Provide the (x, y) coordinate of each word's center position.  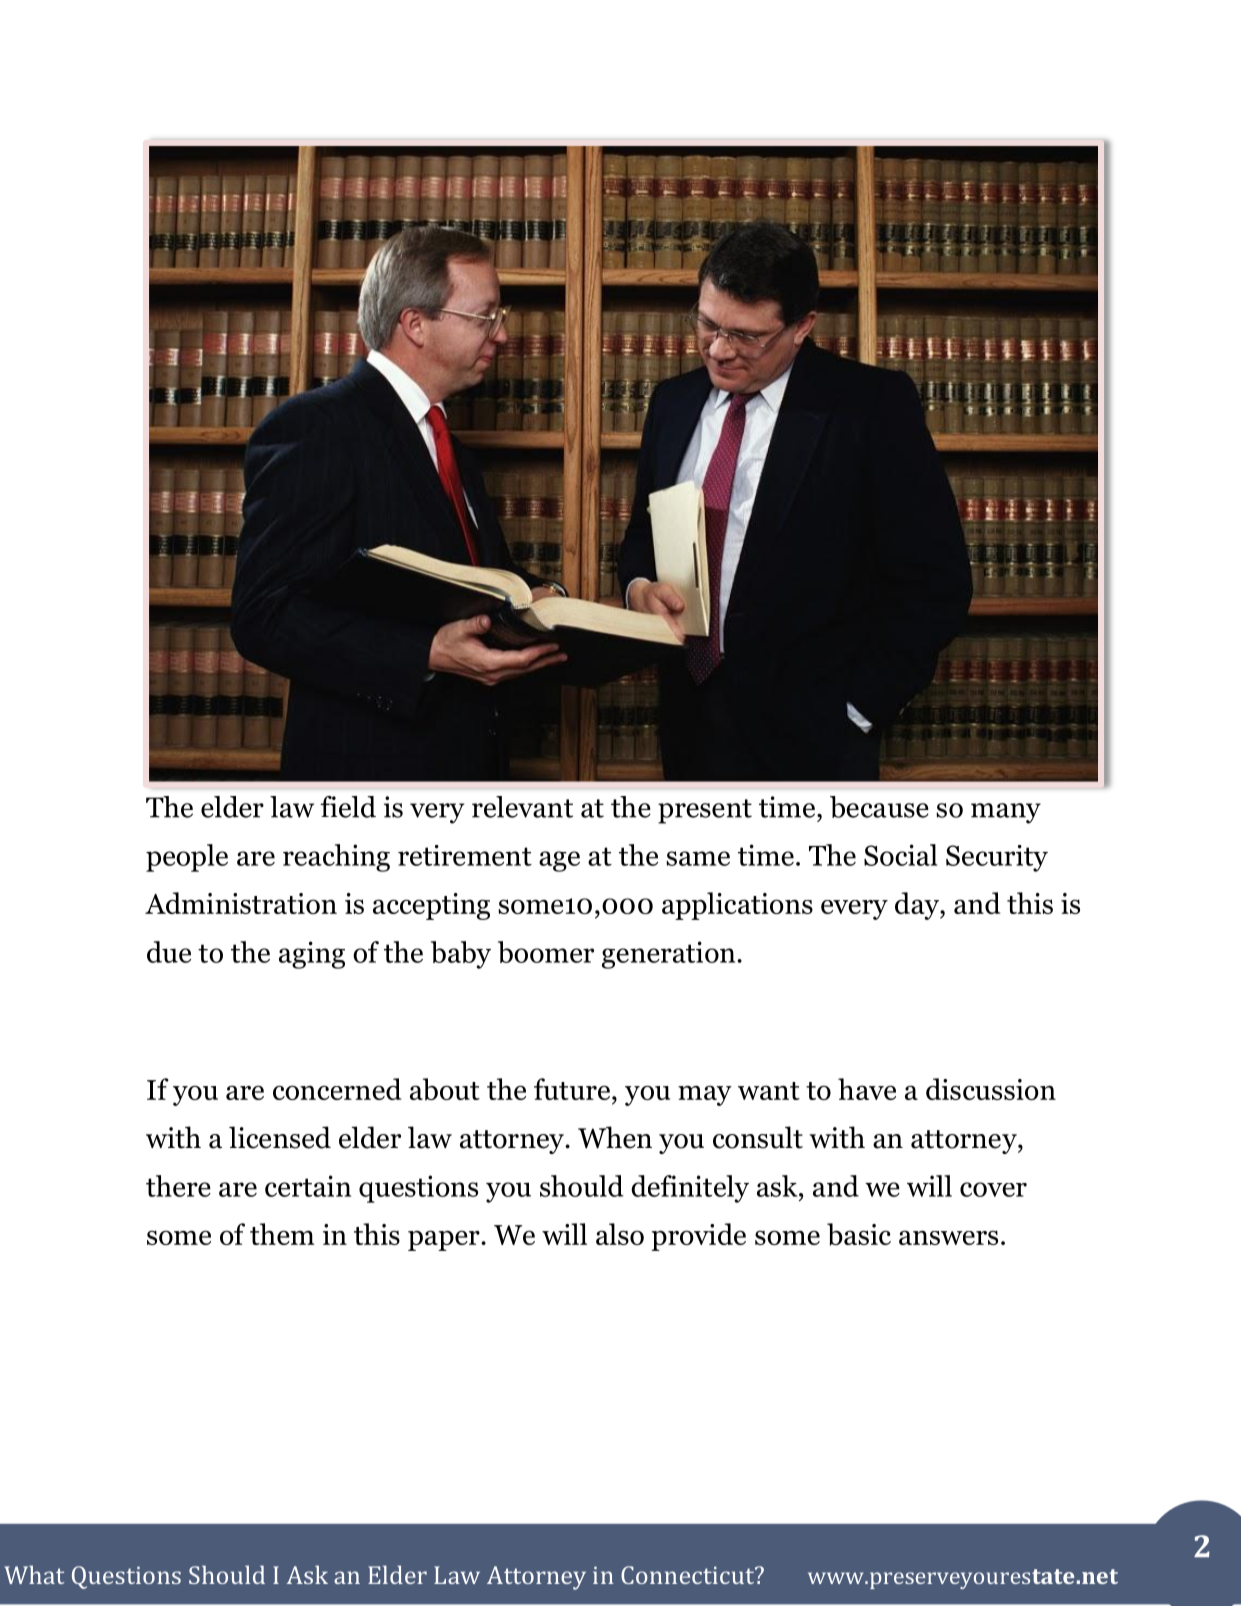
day (918, 906)
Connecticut (689, 1575)
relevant (522, 807)
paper (445, 1240)
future (572, 1089)
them (282, 1234)
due (169, 952)
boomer (546, 952)
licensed (280, 1137)
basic (859, 1234)
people (187, 858)
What (34, 1574)
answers (948, 1237)
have (867, 1089)
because (879, 807)
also (620, 1234)
